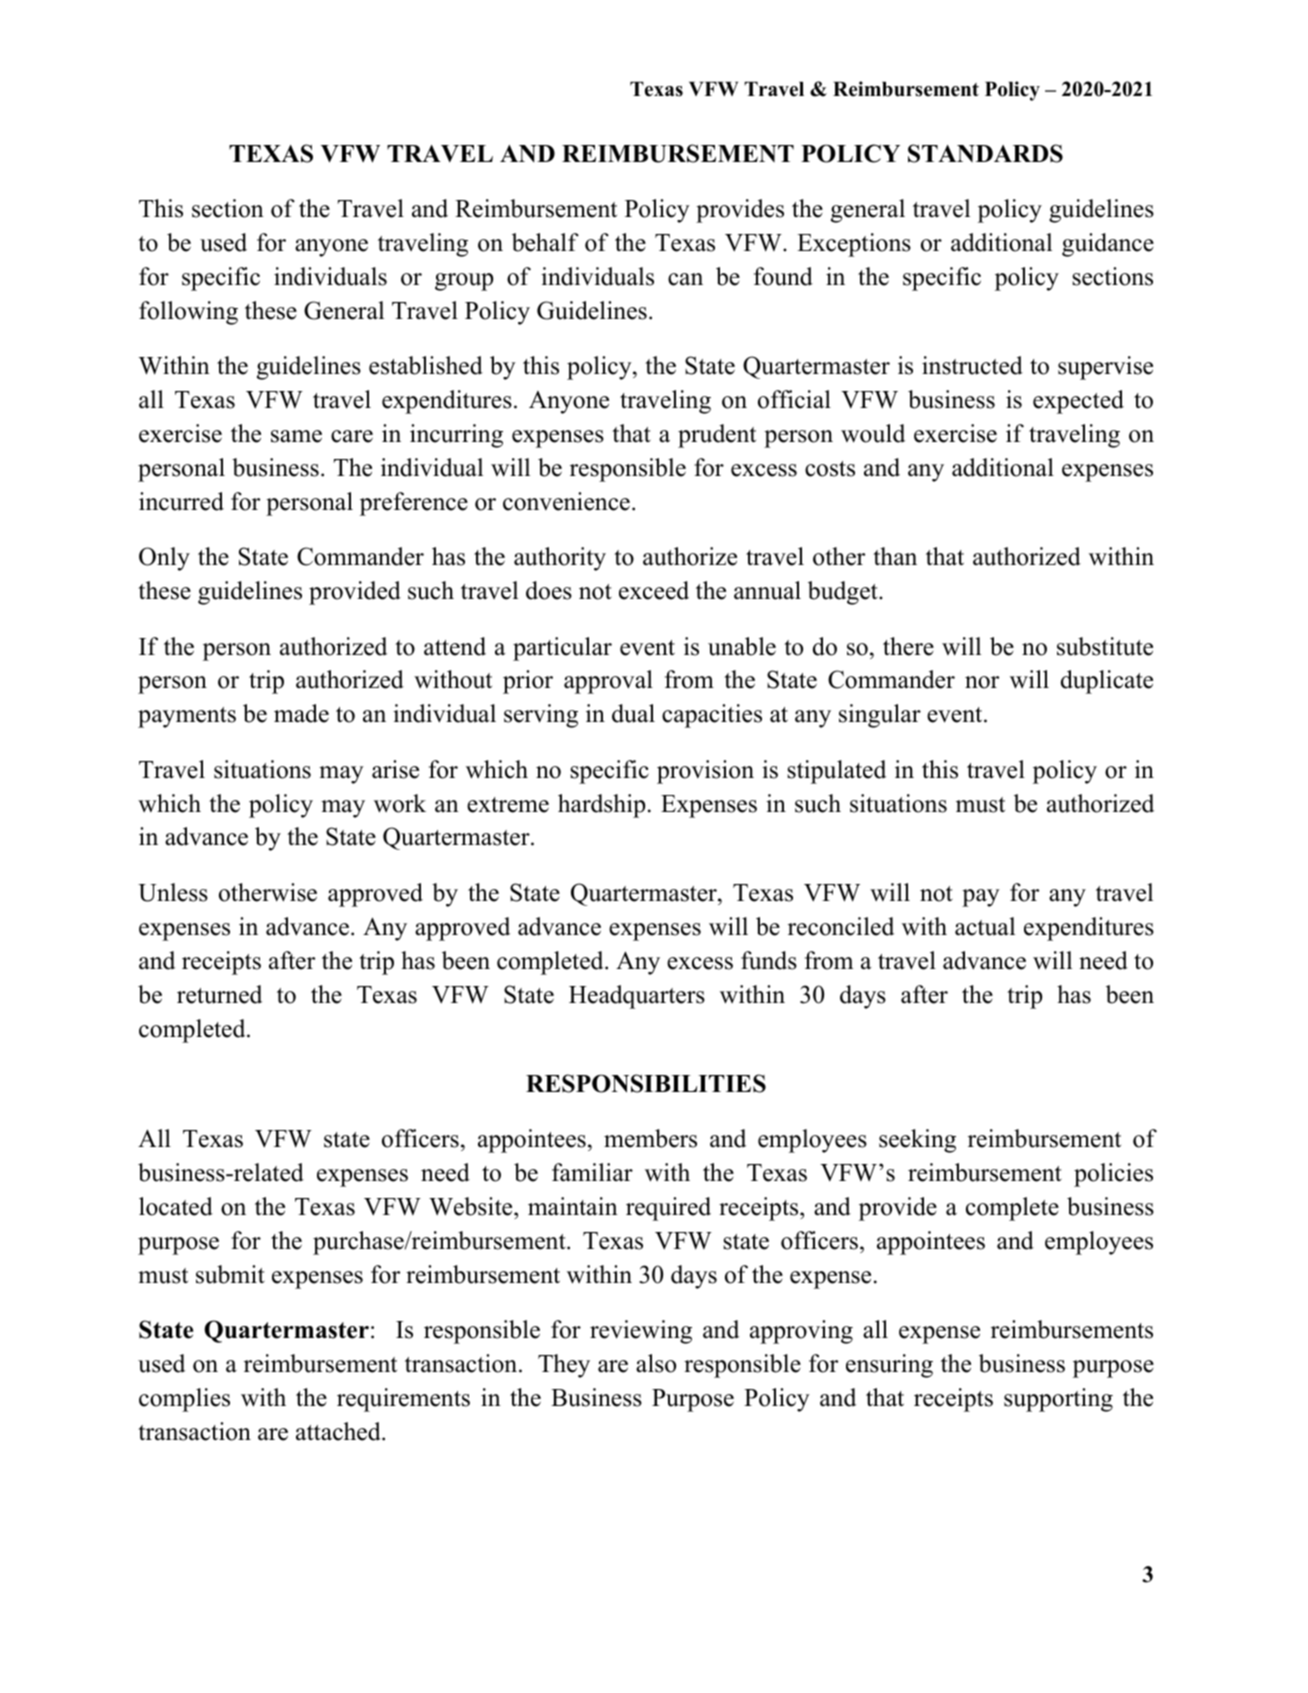  Describe the element at coordinates (188, 313) in the screenshot. I see `following` at that location.
